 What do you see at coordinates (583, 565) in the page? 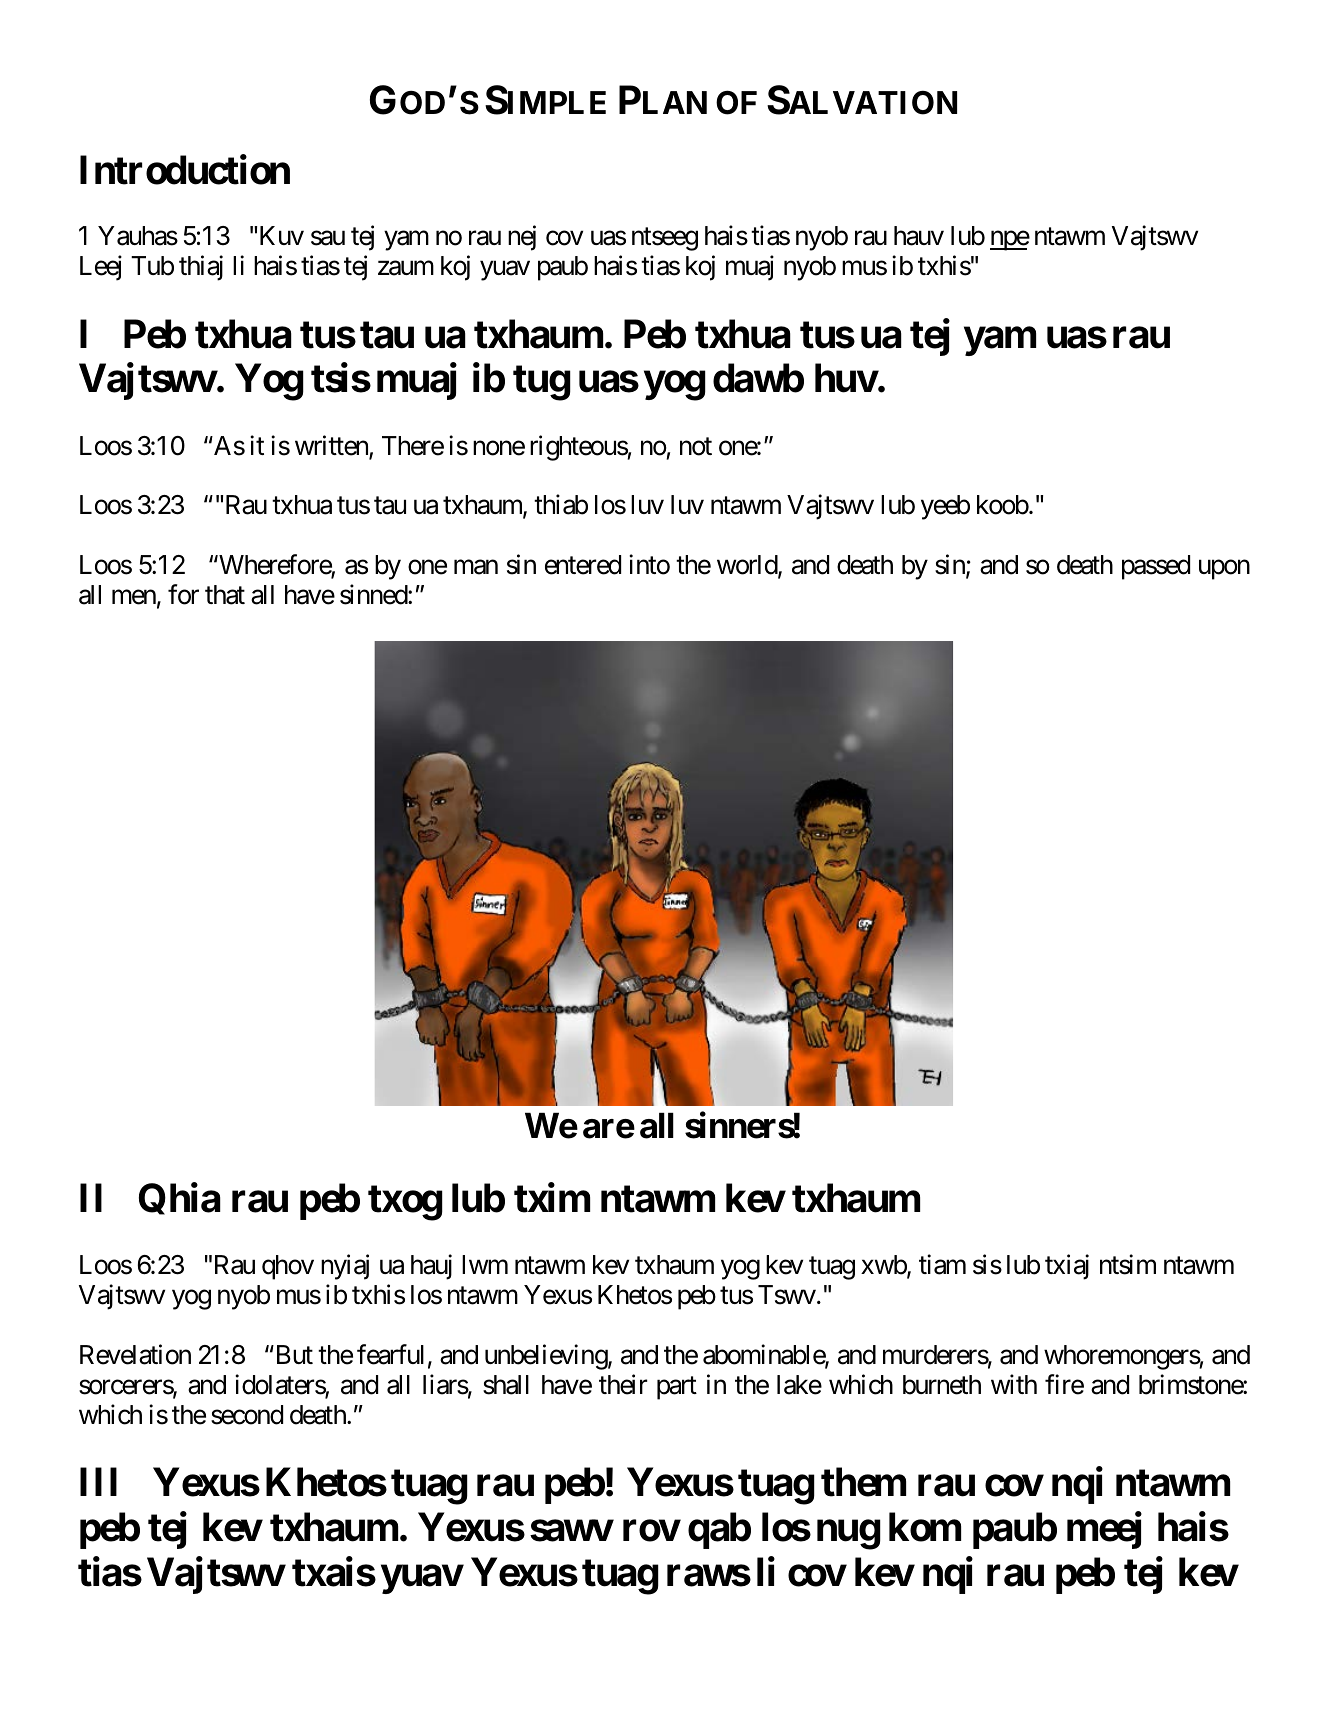
I see `entered` at bounding box center [583, 565].
